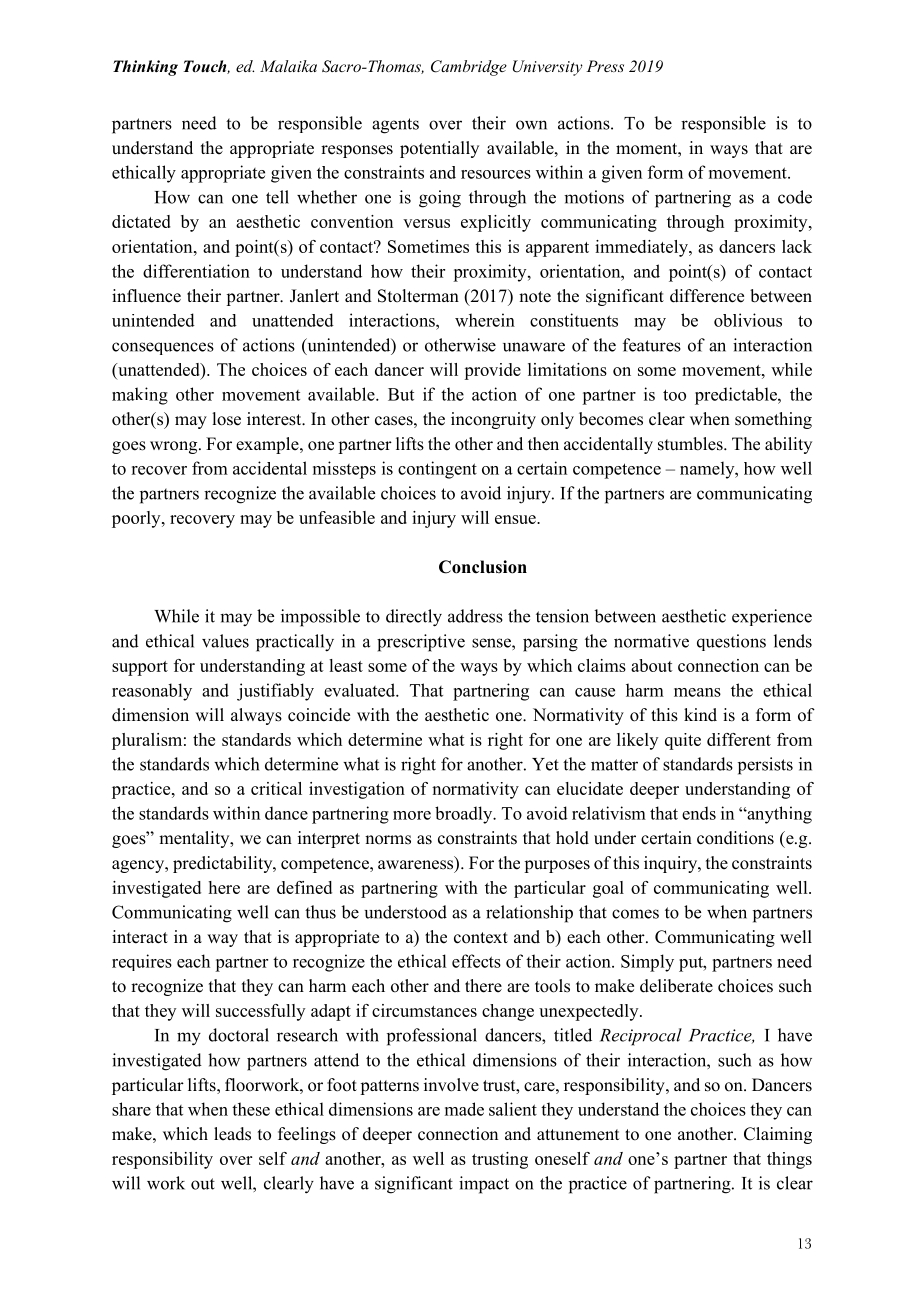  I want to click on impact, so click(484, 1185).
